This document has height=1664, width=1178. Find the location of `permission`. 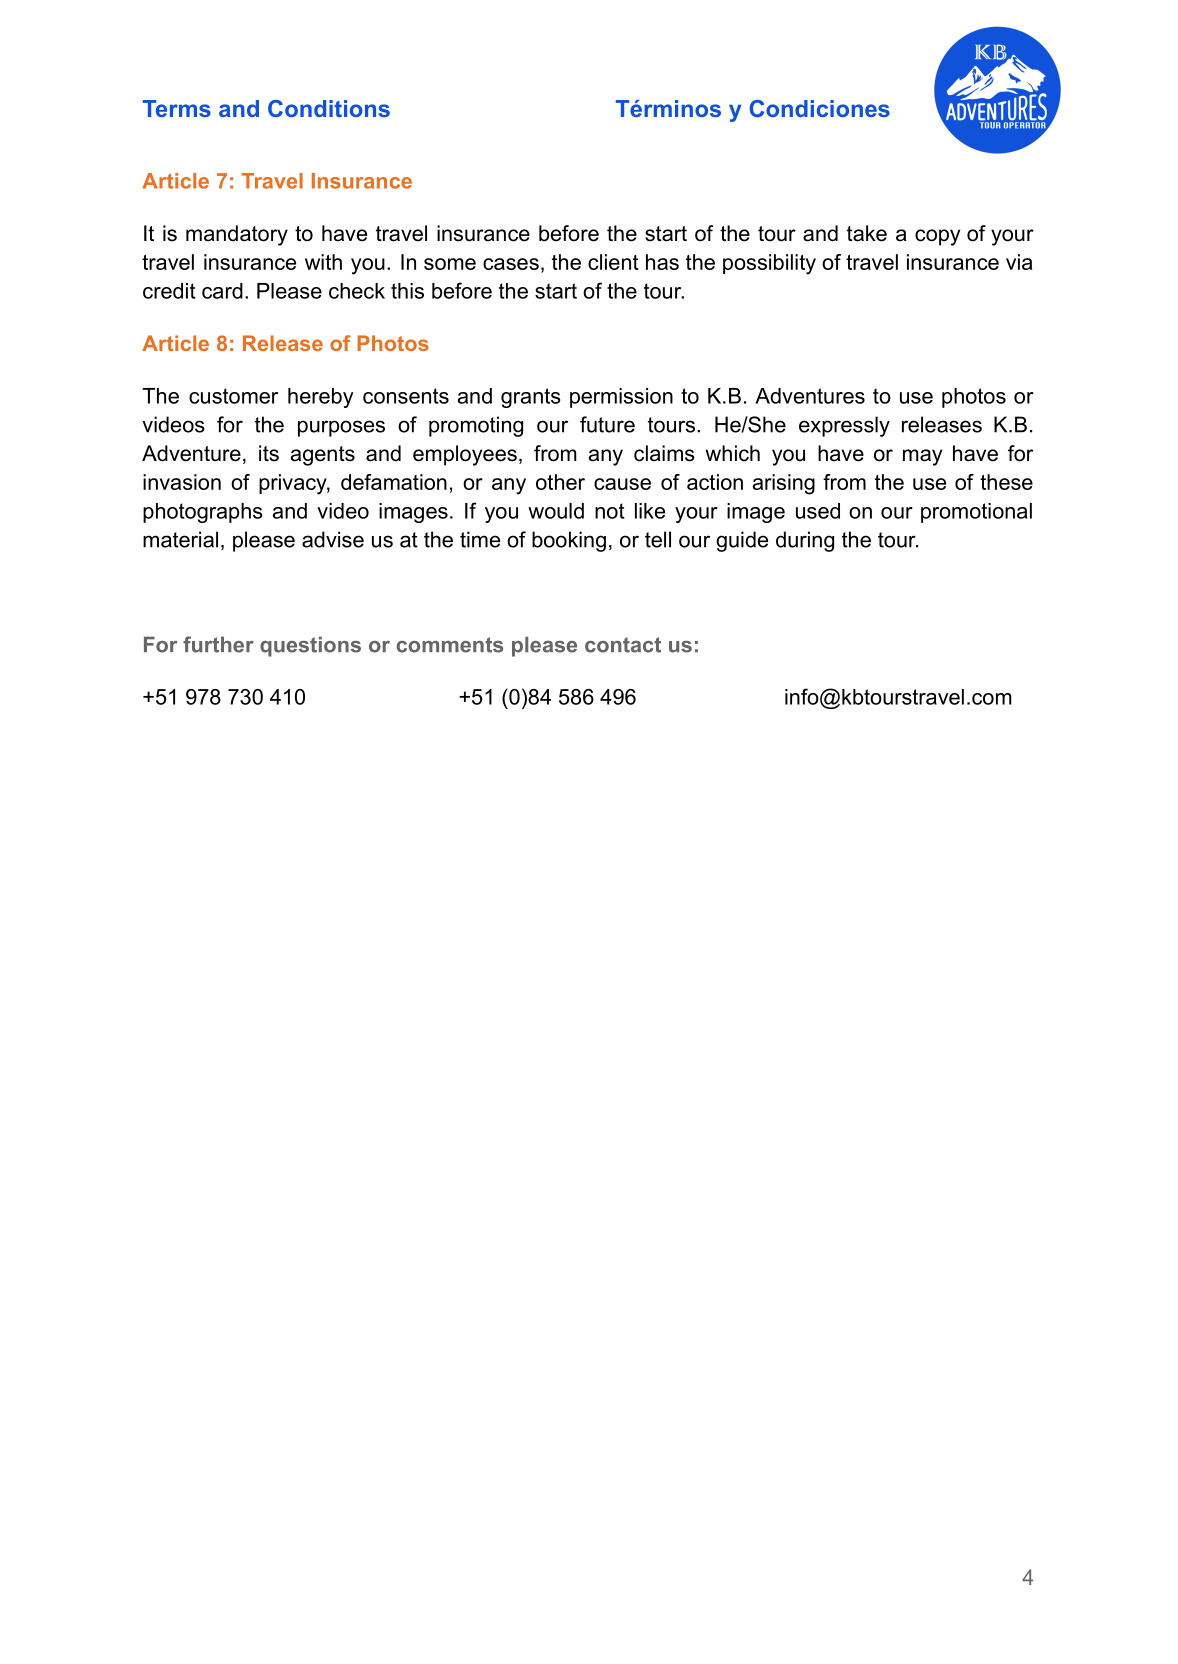

permission is located at coordinates (621, 398).
